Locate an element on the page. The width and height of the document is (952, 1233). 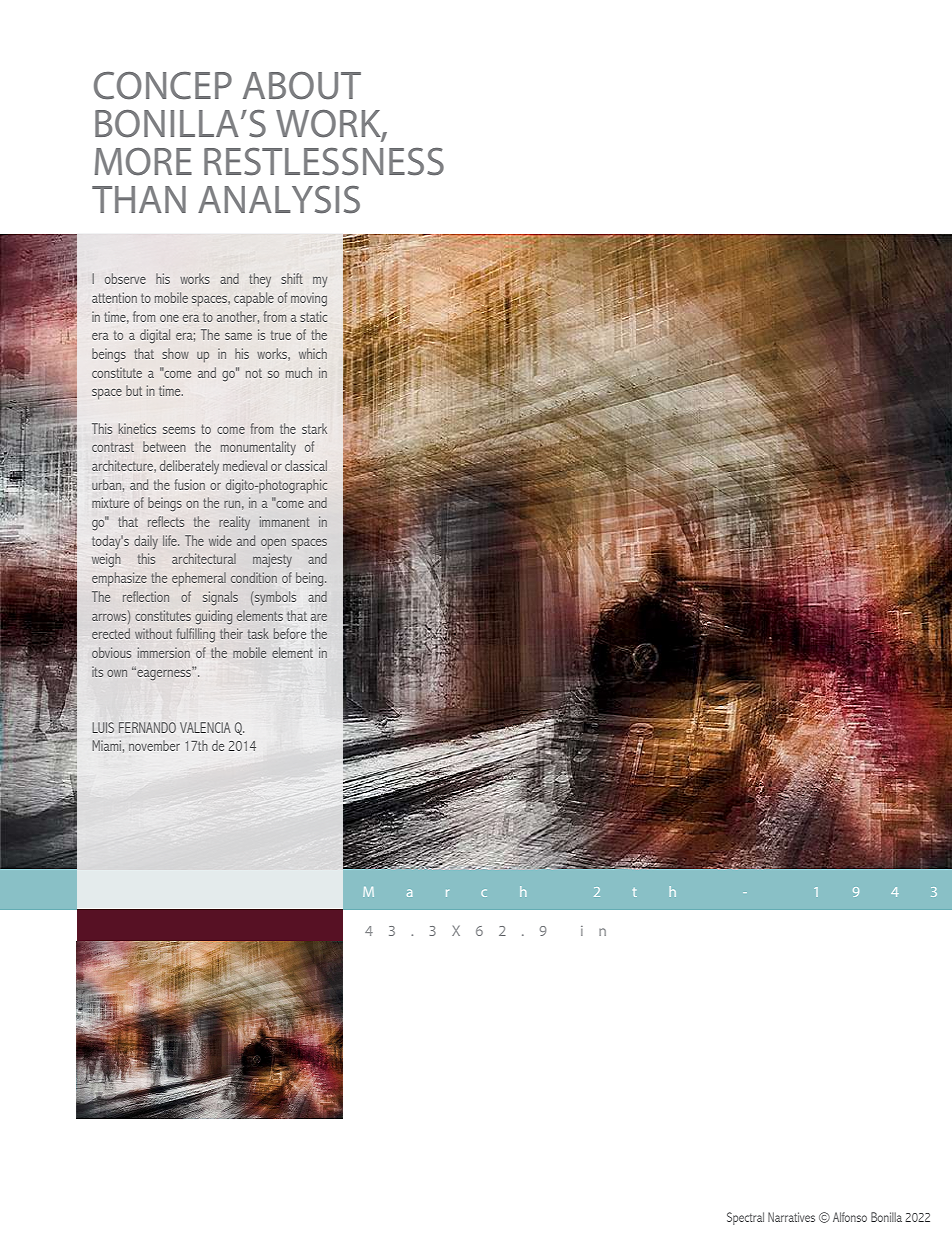
before is located at coordinates (290, 633).
